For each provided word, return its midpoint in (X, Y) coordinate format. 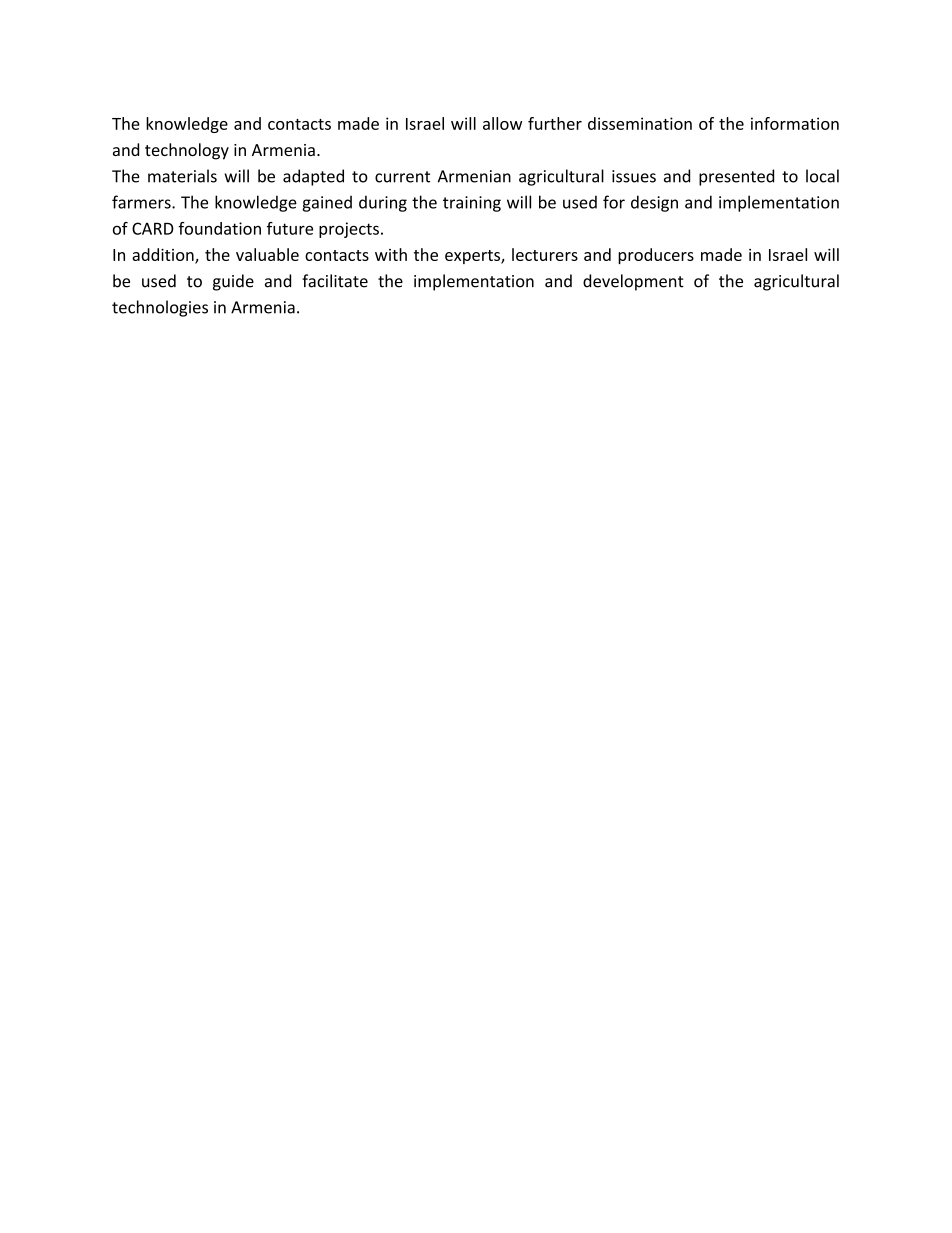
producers (656, 256)
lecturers (545, 254)
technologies (160, 308)
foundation (219, 228)
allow (502, 123)
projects (349, 230)
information (795, 123)
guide (233, 282)
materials (182, 176)
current (402, 177)
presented (736, 177)
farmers (142, 202)
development (633, 282)
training (472, 204)
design (654, 203)
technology (187, 151)
